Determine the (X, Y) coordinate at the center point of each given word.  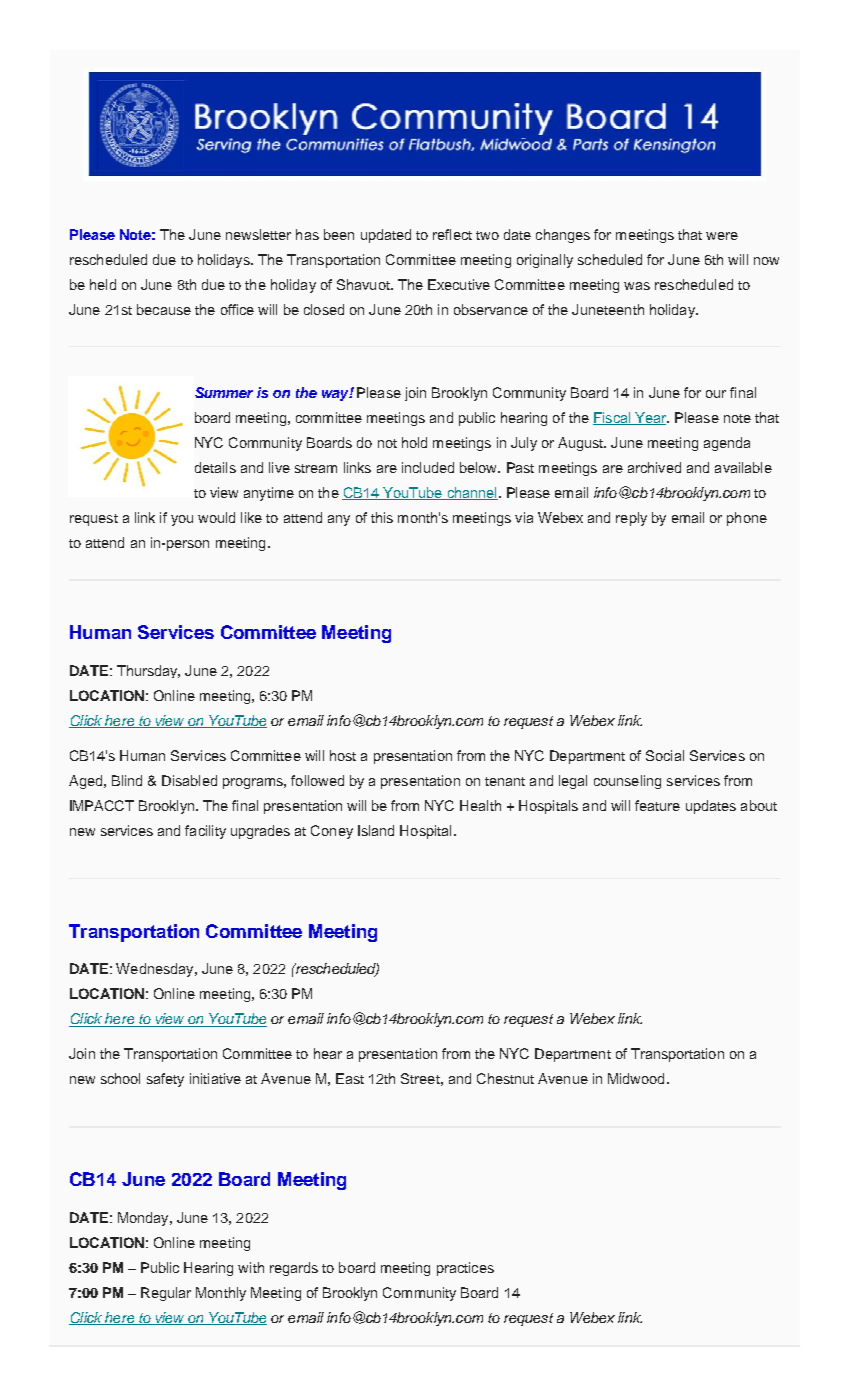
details (215, 467)
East (350, 1078)
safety (165, 1080)
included (428, 467)
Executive (459, 284)
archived (654, 467)
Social (665, 755)
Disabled (189, 780)
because (164, 309)
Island (376, 830)
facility (205, 832)
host (343, 755)
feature (657, 805)
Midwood (636, 1078)
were (722, 236)
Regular (166, 1294)
